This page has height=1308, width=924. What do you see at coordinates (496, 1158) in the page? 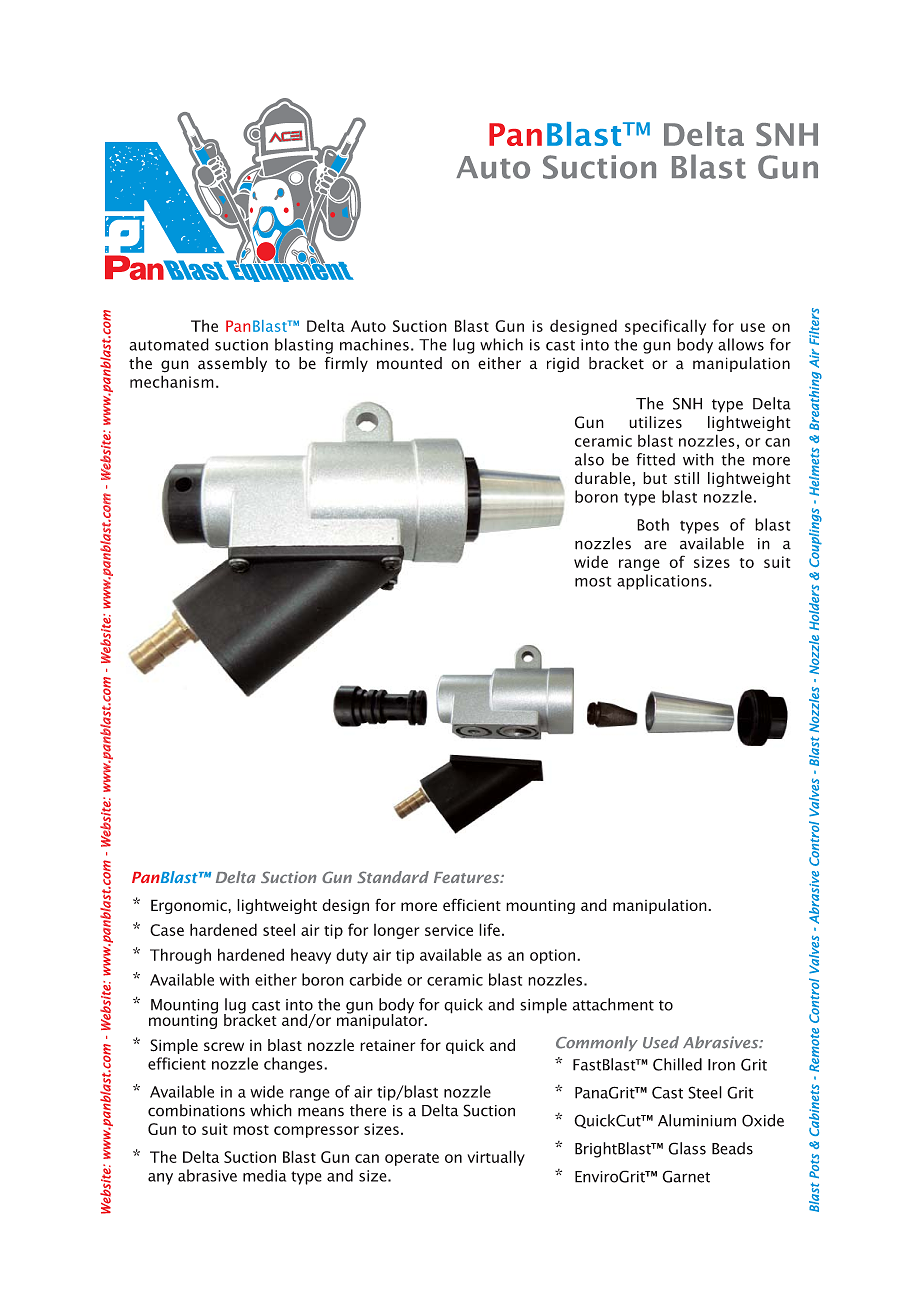
I see `virtually` at bounding box center [496, 1158].
